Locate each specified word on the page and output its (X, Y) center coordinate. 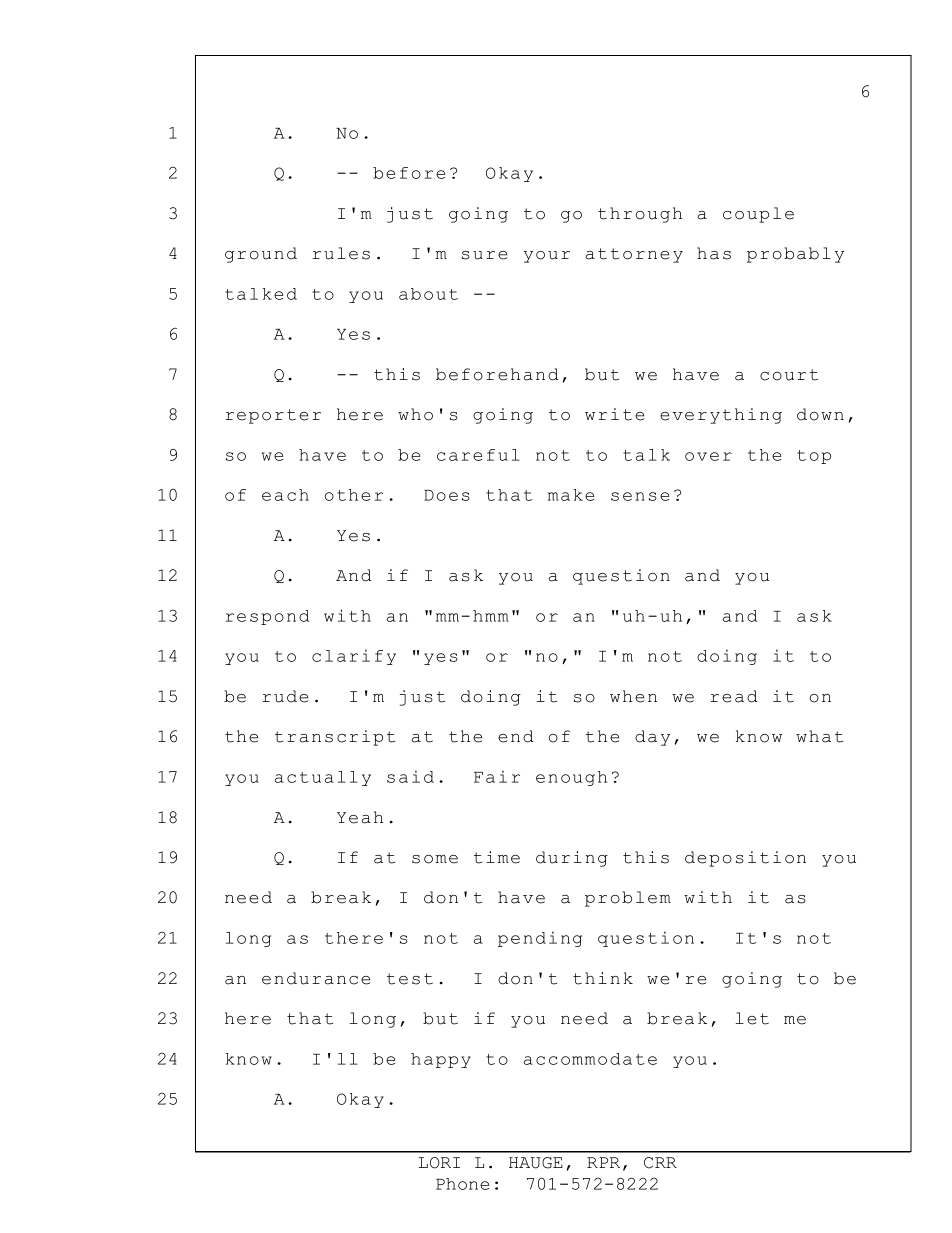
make (571, 495)
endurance (316, 978)
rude (285, 696)
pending (540, 939)
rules (341, 253)
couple (758, 215)
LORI (439, 1163)
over (708, 456)
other (354, 495)
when (633, 696)
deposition (745, 859)
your (547, 257)
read (734, 696)
